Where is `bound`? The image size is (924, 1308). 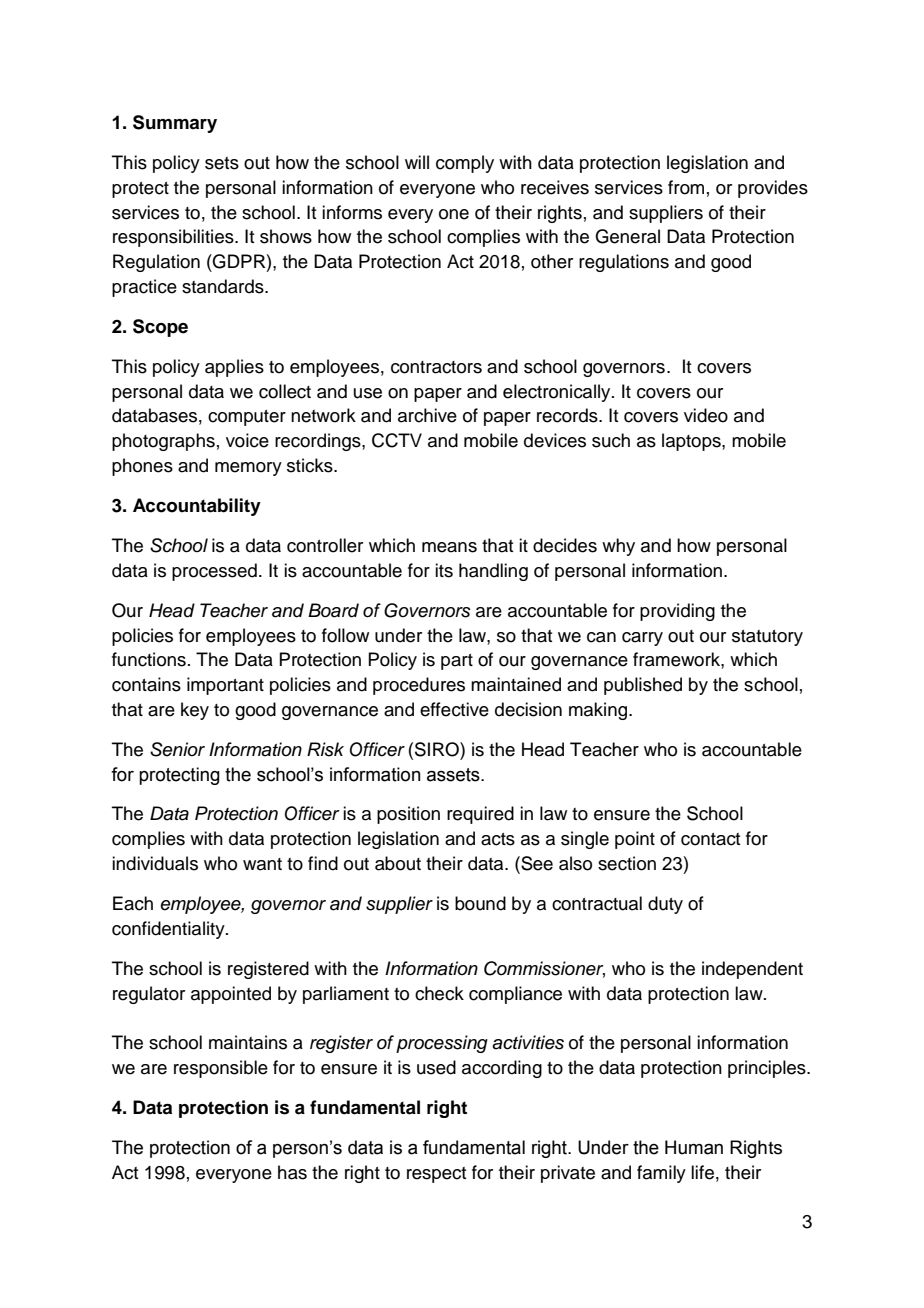
bound is located at coordinates (480, 903).
